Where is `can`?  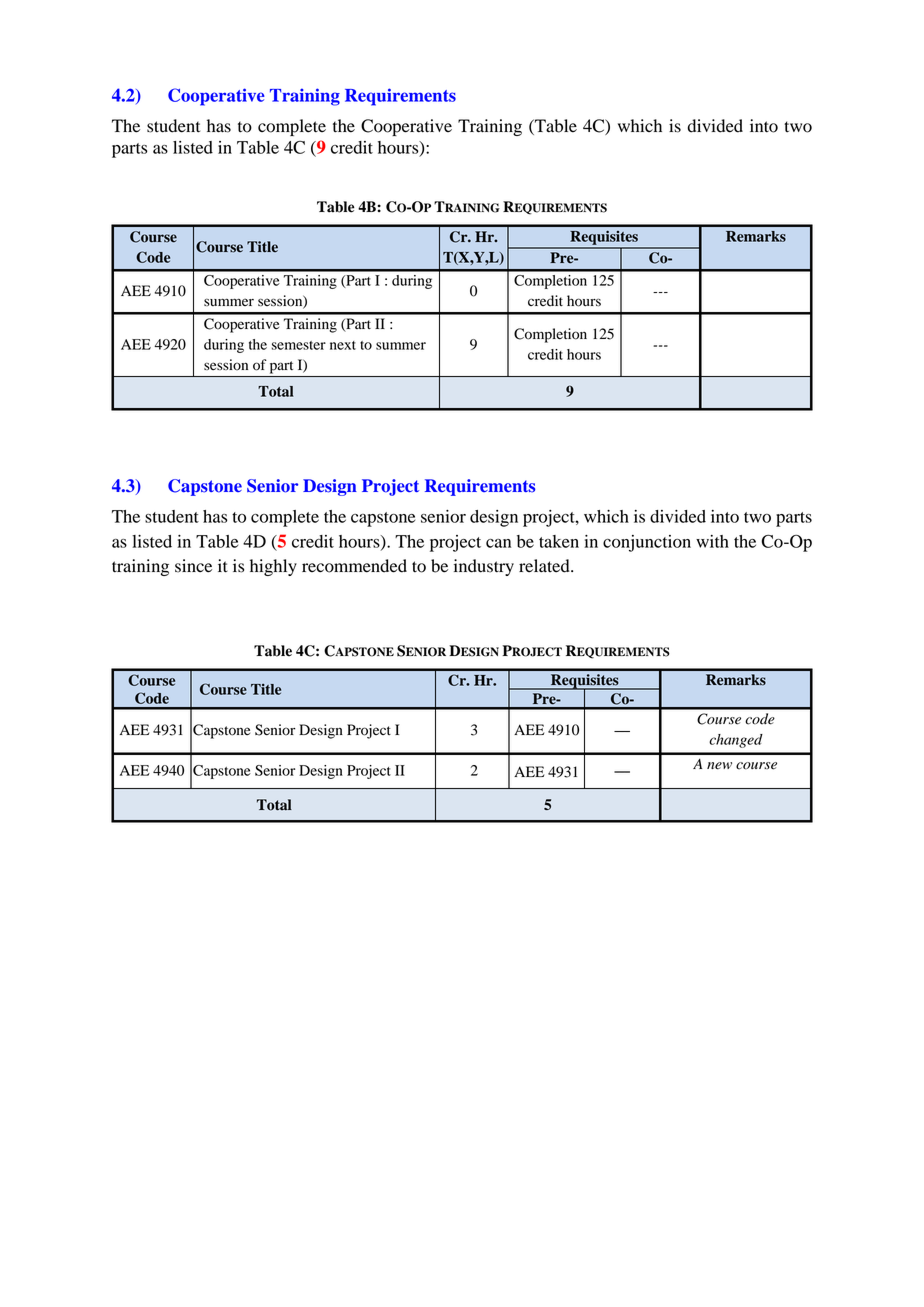 can is located at coordinates (498, 543).
